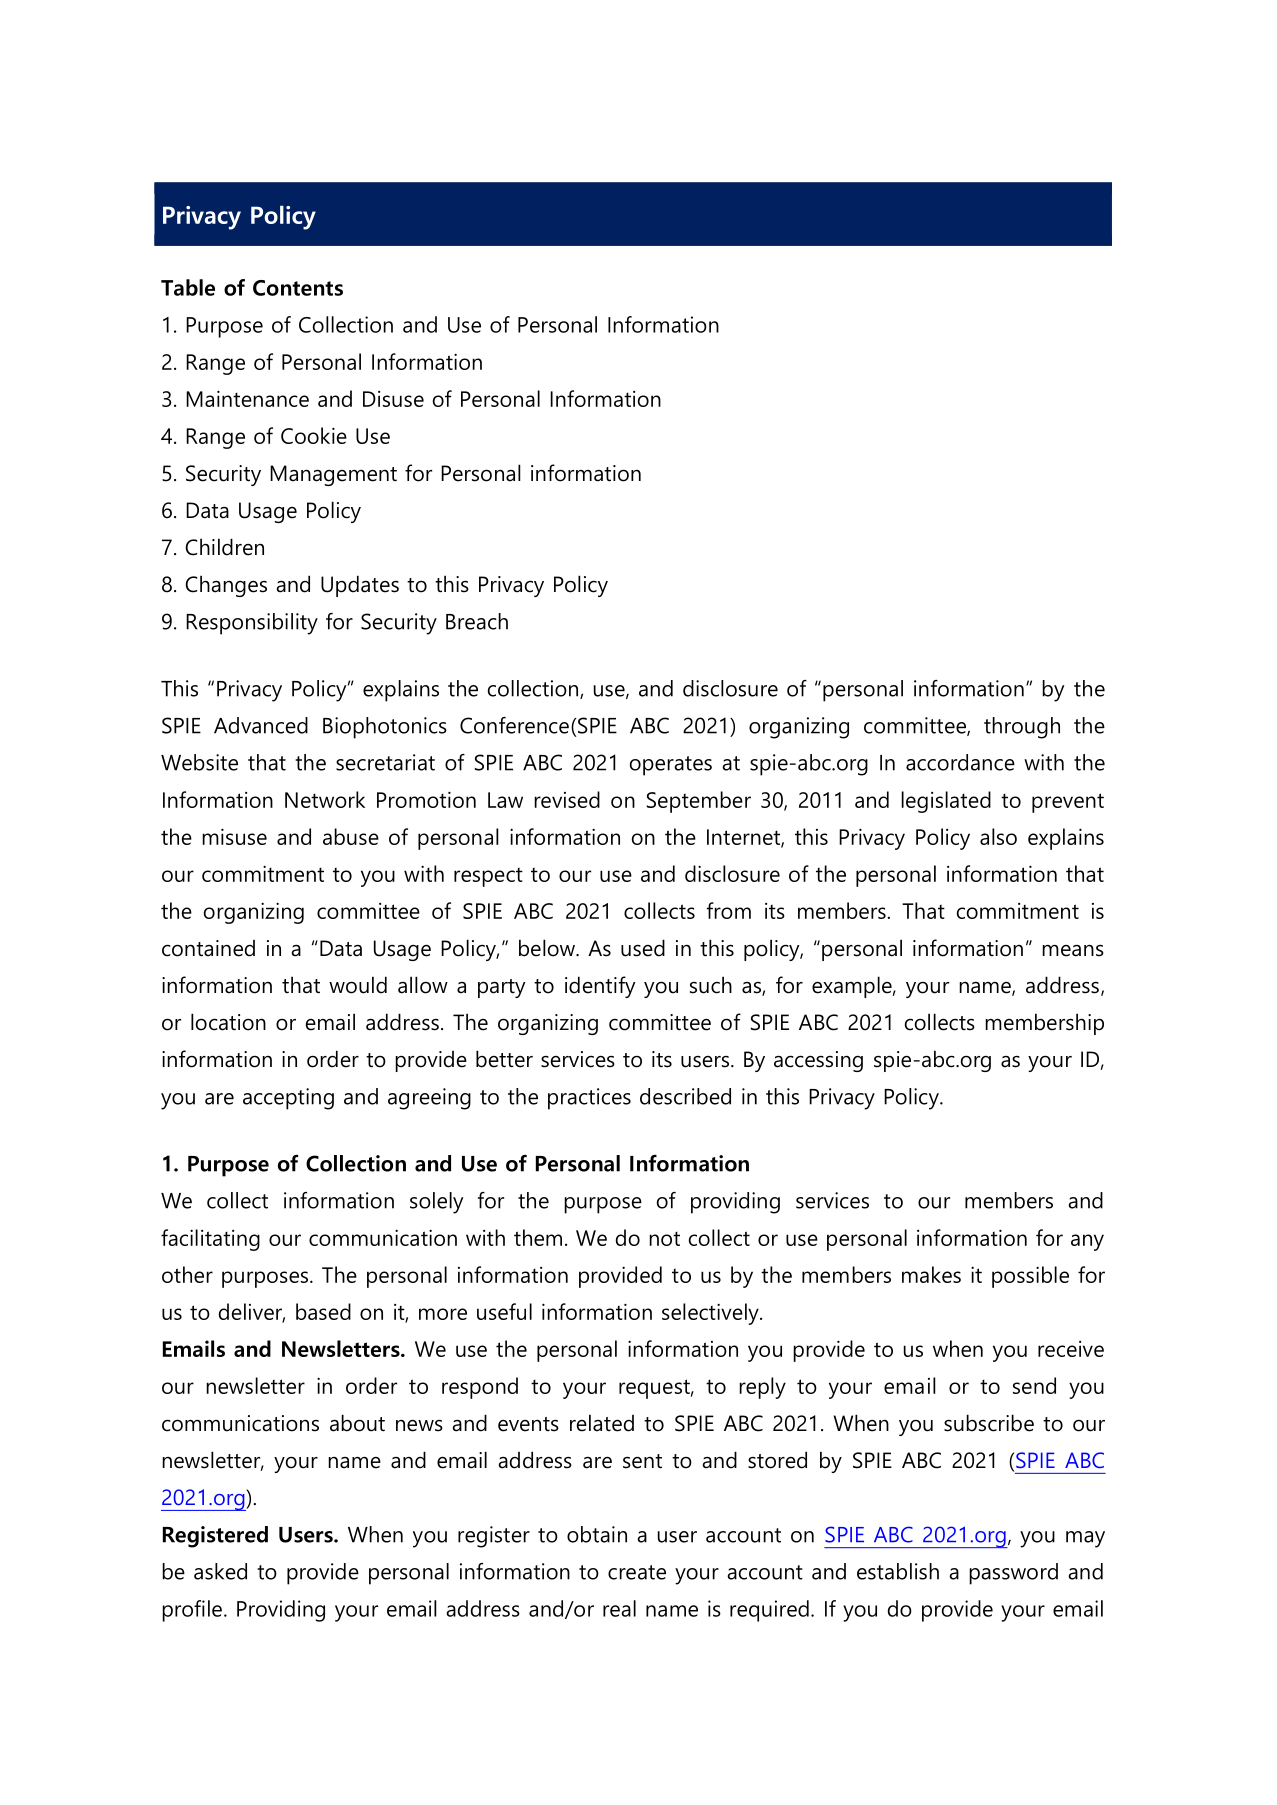 The height and width of the screenshot is (1805, 1277). Describe the element at coordinates (589, 1099) in the screenshot. I see `practices` at that location.
